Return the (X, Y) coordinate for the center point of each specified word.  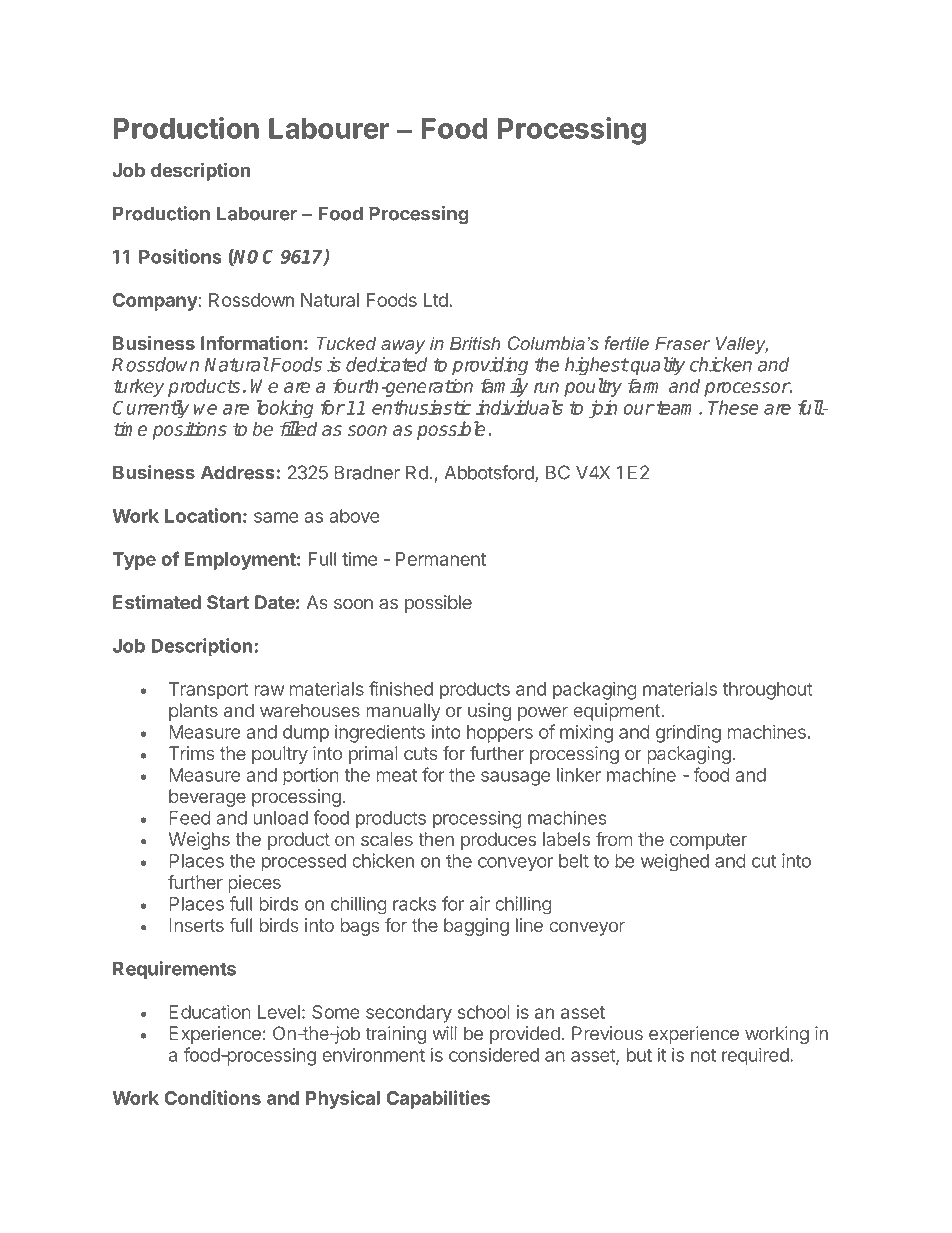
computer (708, 841)
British (475, 343)
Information (251, 342)
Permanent (441, 559)
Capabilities (438, 1099)
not (703, 1055)
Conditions (212, 1097)
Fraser (682, 343)
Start (228, 602)
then (436, 839)
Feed (189, 818)
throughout (768, 691)
